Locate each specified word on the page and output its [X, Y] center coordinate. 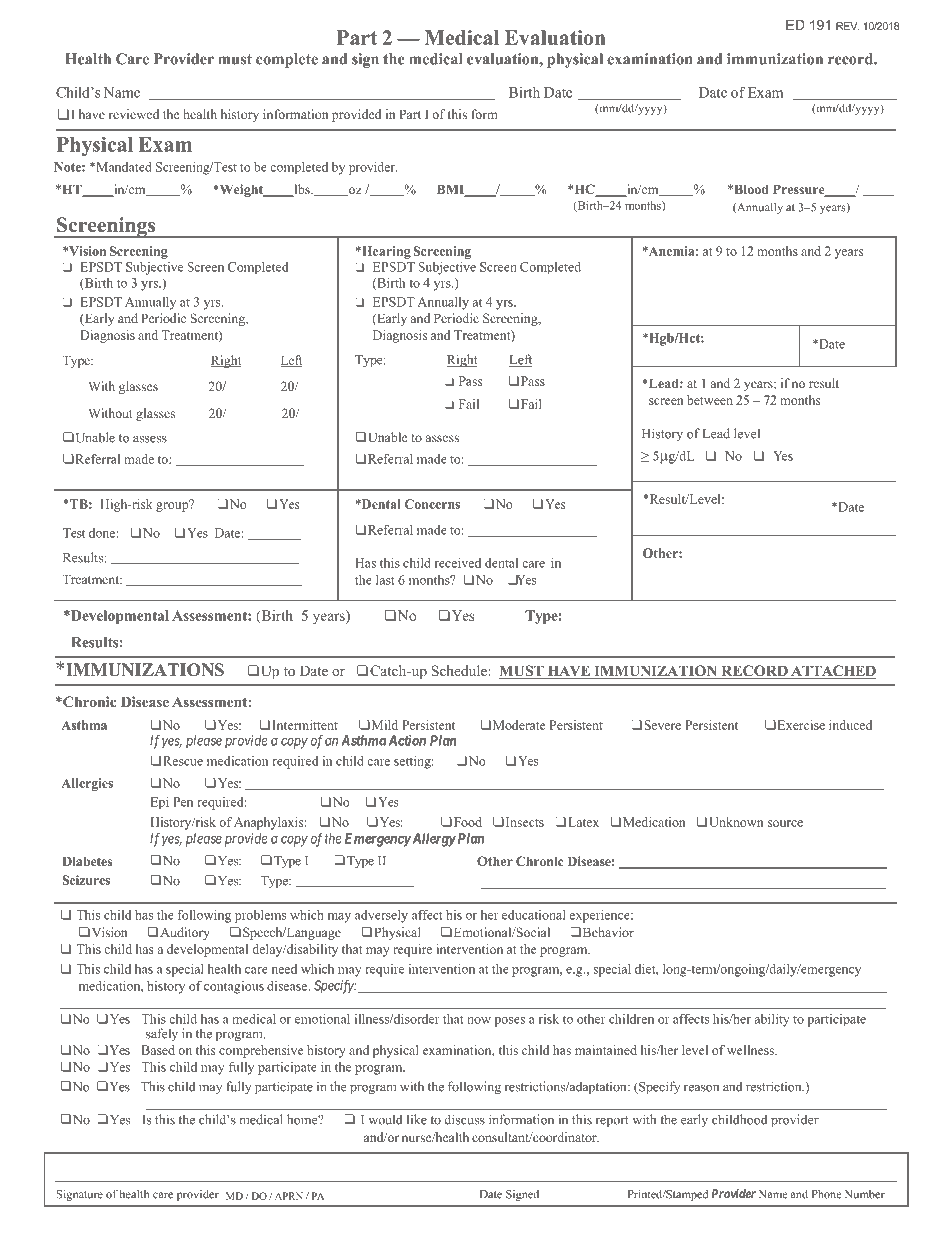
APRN [289, 1196]
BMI [452, 190]
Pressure [800, 190]
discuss [464, 1119]
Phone [827, 1194]
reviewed [134, 114]
